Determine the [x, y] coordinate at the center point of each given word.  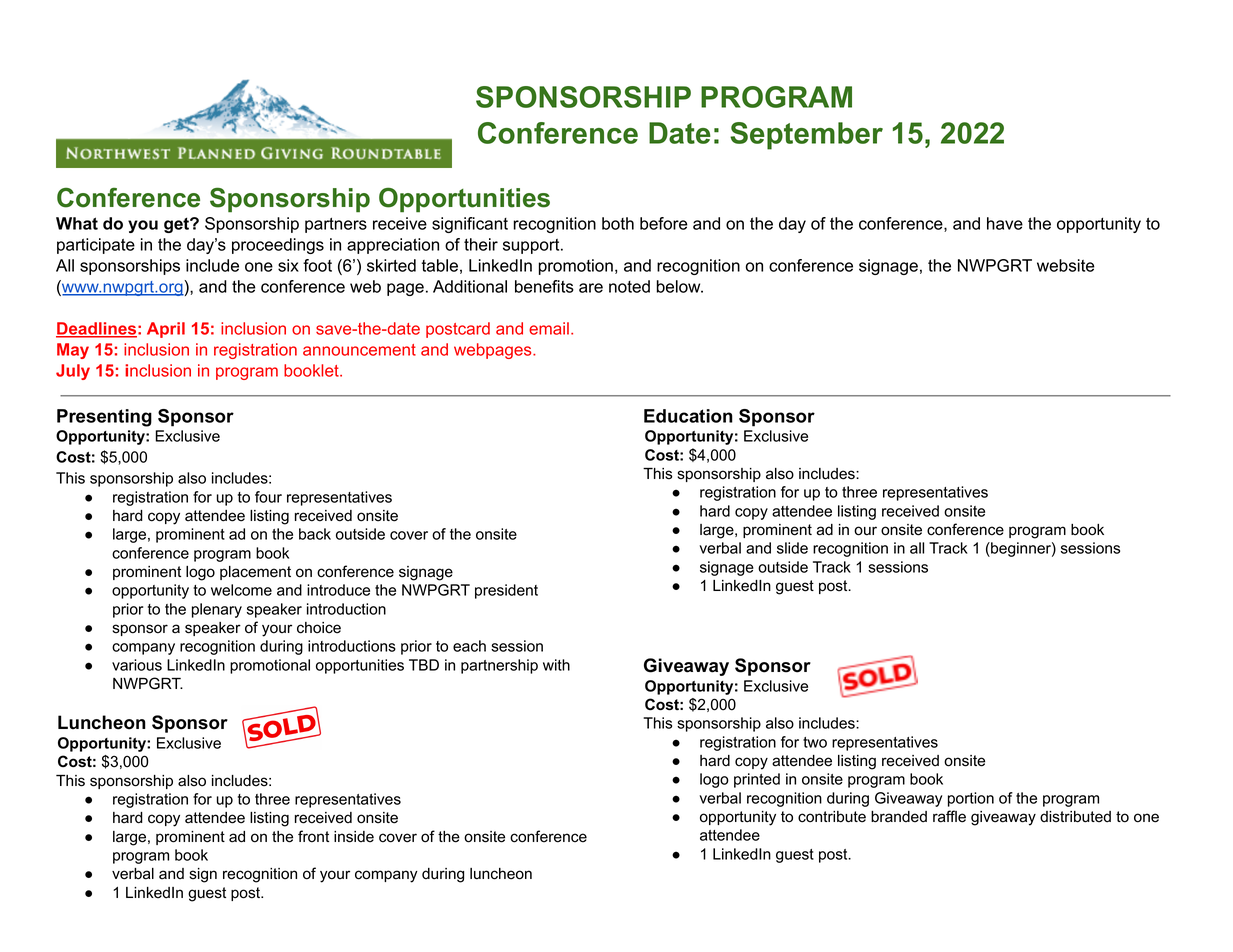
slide [792, 548]
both [618, 223]
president [506, 591]
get [177, 225]
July [73, 372]
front [313, 836]
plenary [217, 610]
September [806, 136]
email [549, 328]
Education [688, 416]
